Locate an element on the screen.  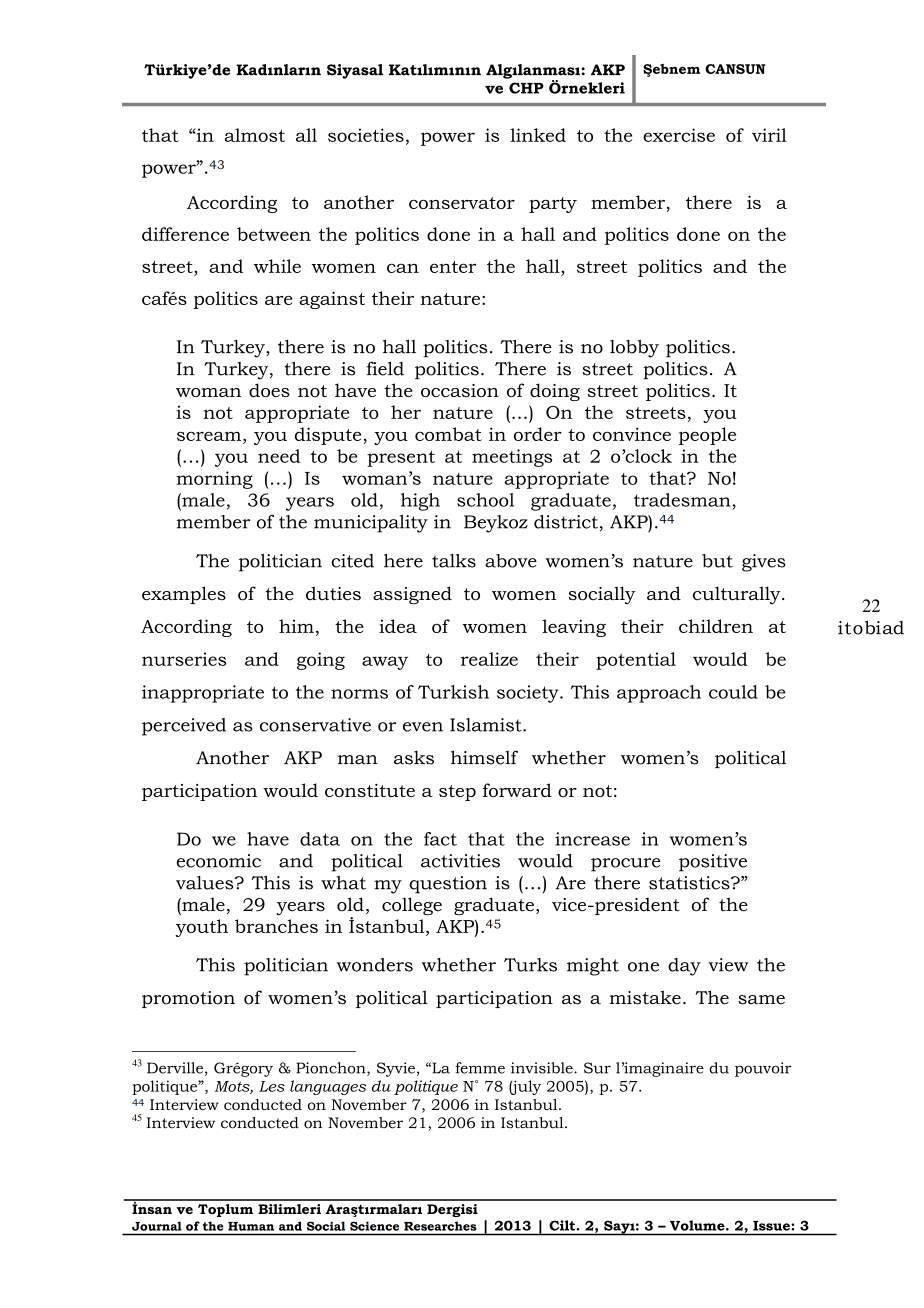
nurseries is located at coordinates (184, 659).
